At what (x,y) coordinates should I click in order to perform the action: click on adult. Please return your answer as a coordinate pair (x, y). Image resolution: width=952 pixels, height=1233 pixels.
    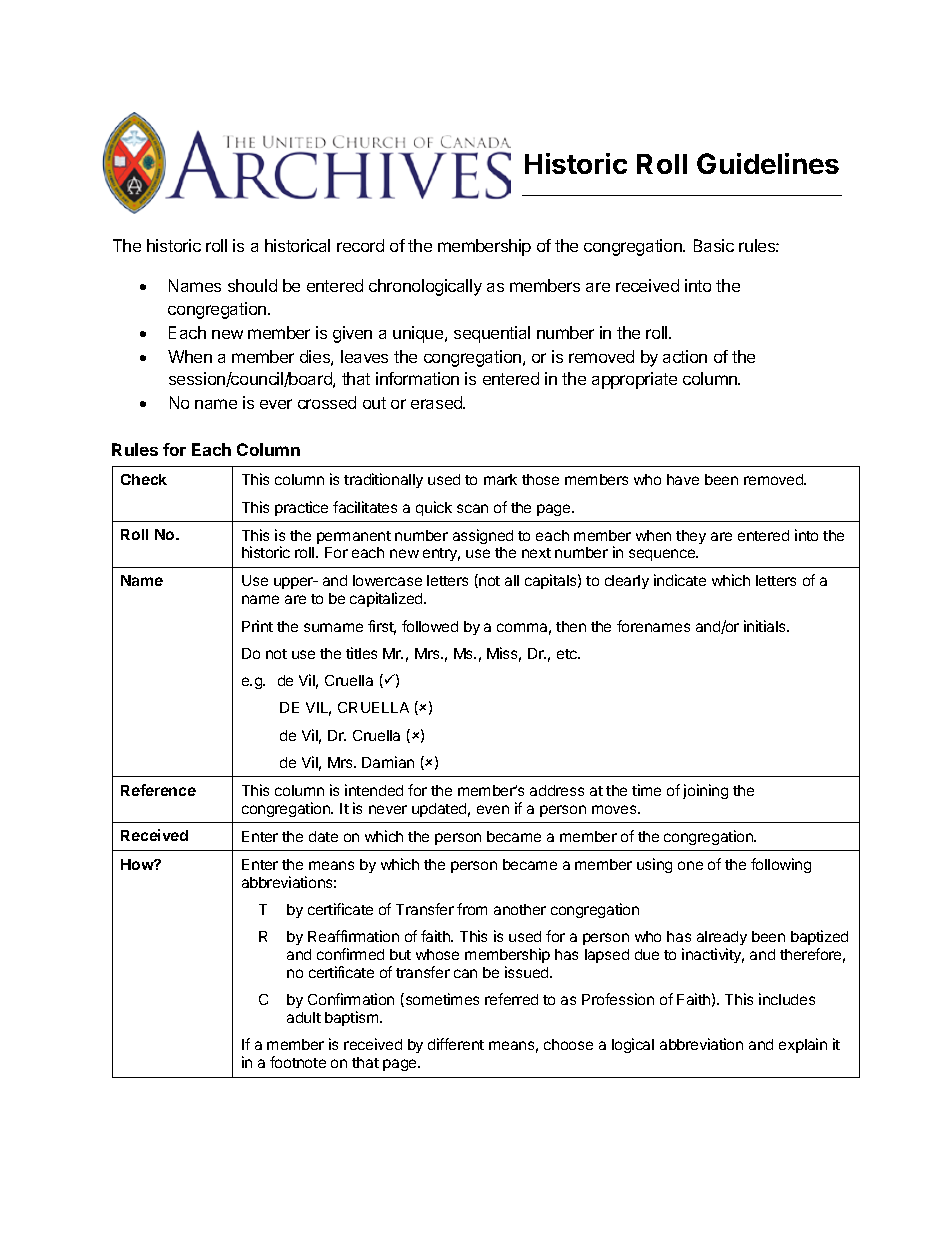
    Looking at the image, I should click on (304, 1017).
